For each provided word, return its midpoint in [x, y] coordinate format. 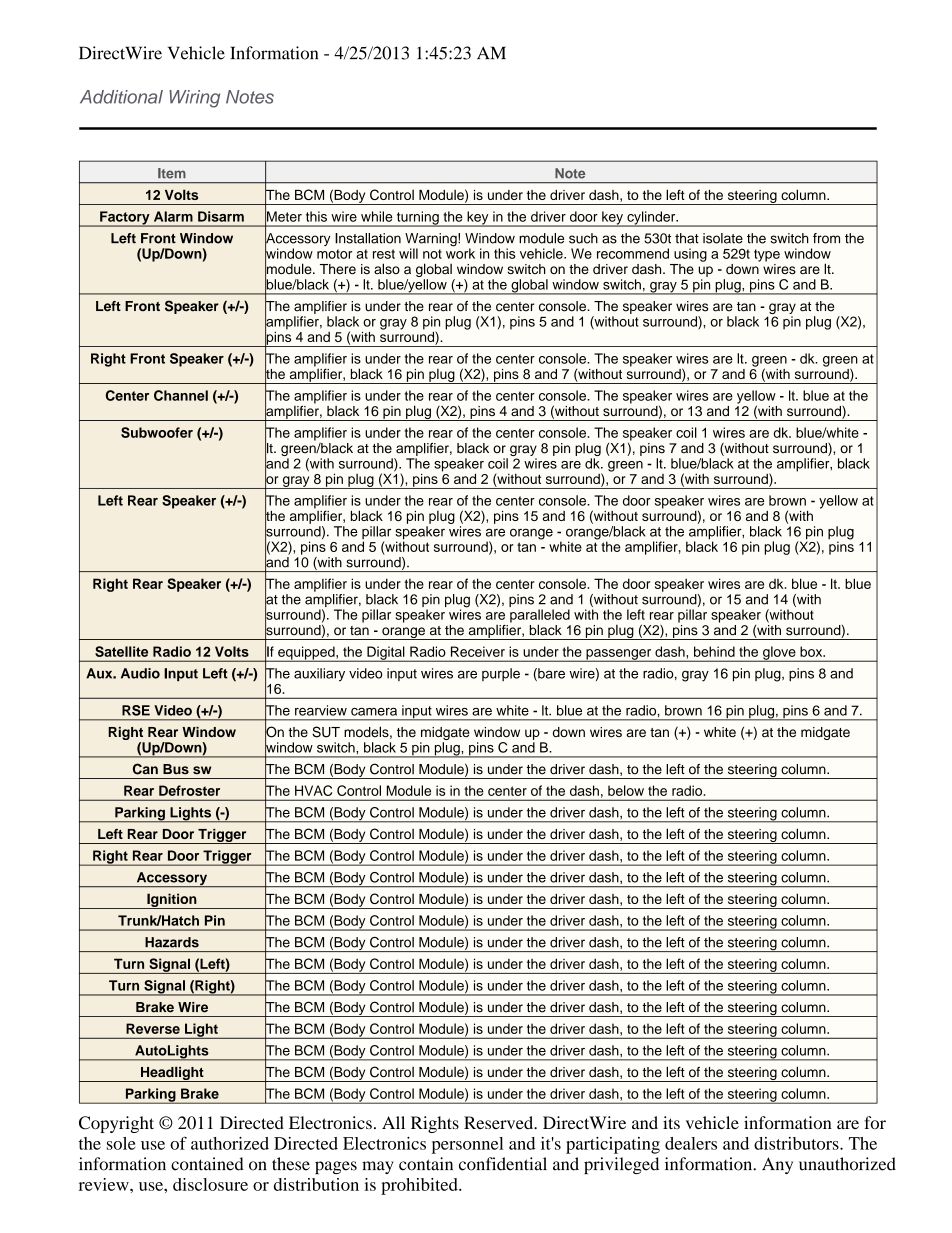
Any [777, 1165]
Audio [140, 673]
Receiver [478, 651]
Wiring [194, 99]
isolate [723, 238]
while [377, 216]
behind [714, 651]
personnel [468, 1145]
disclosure [210, 1184]
